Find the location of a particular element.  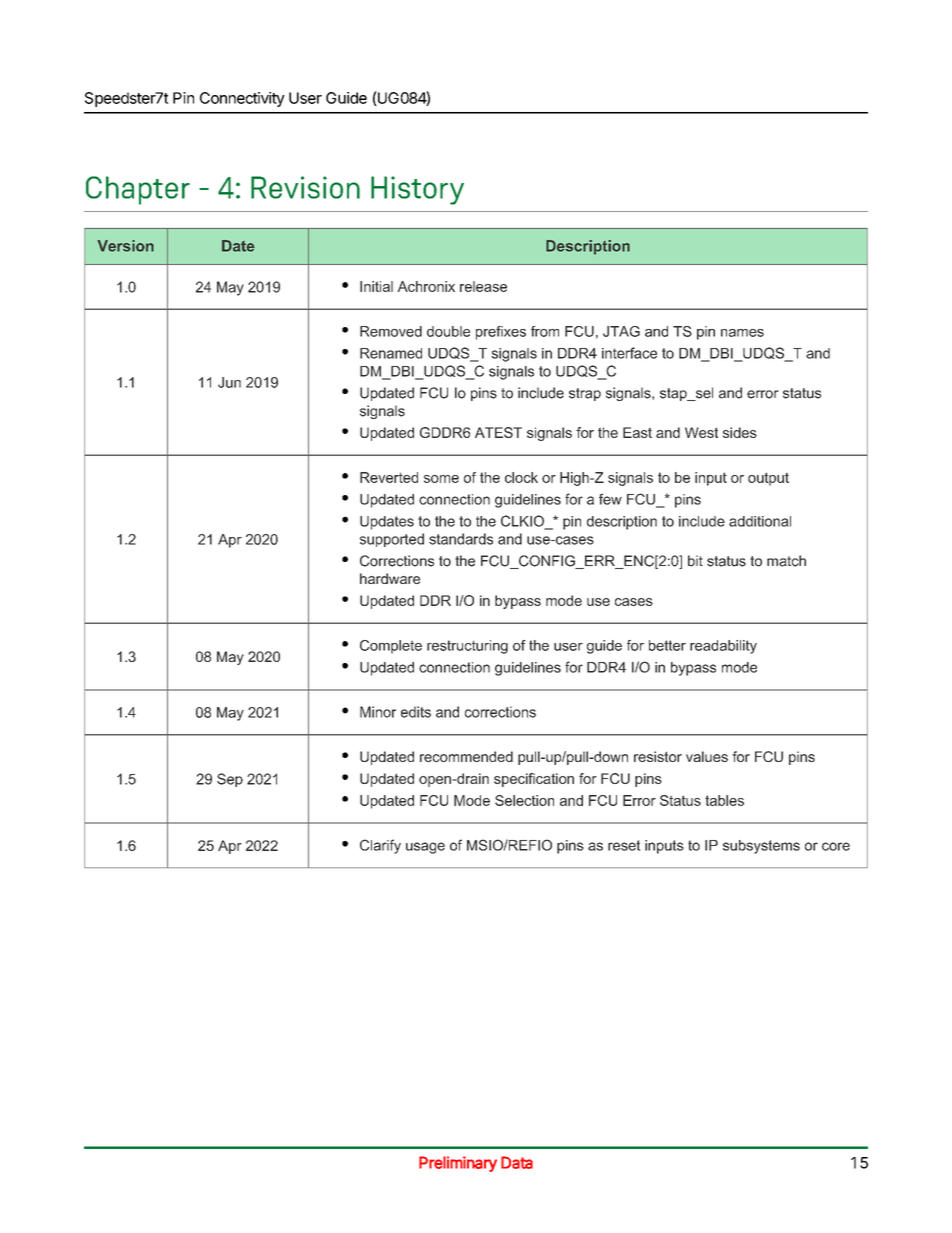

additional is located at coordinates (760, 521).
